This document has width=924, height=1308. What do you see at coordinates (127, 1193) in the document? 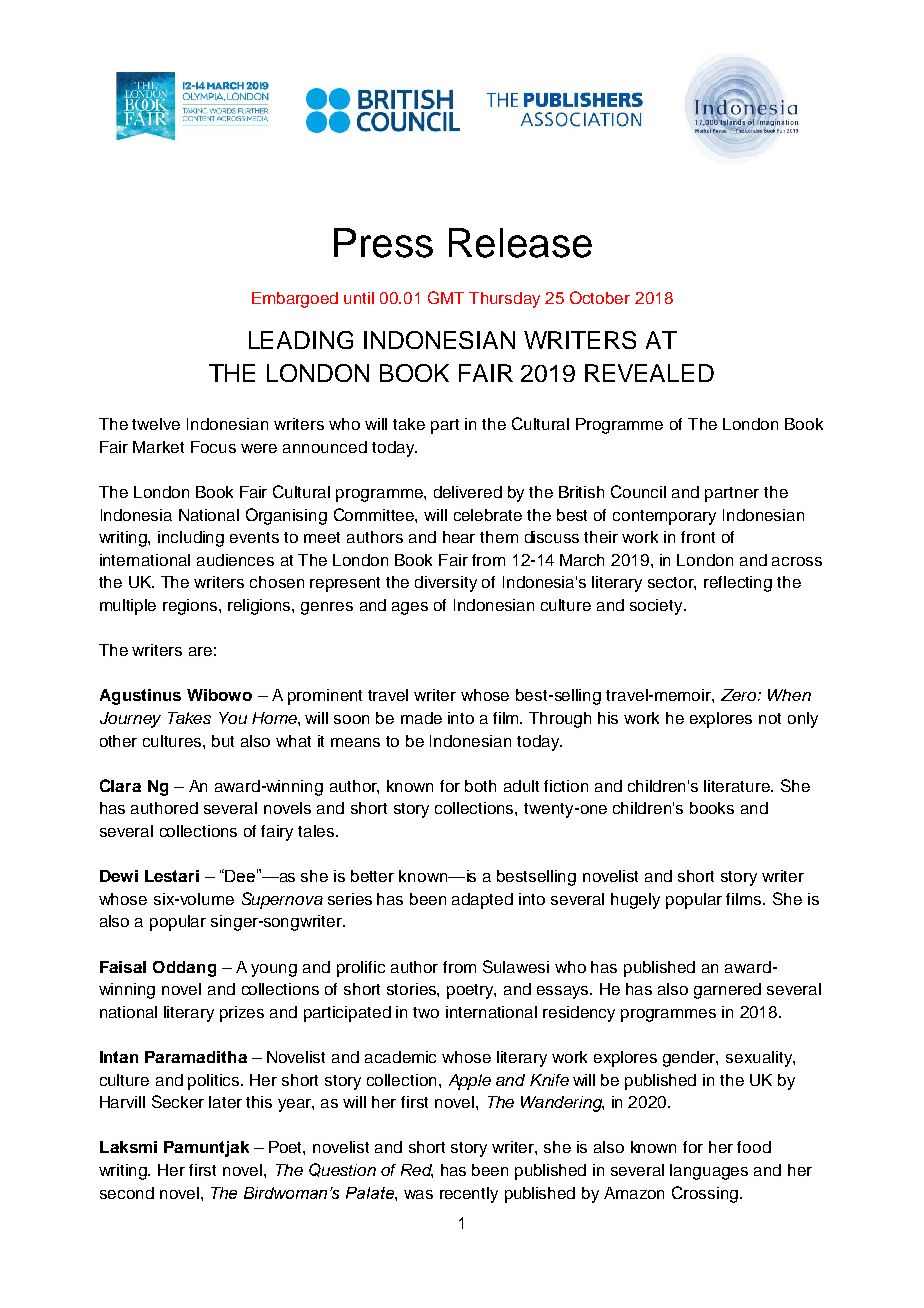
I see `second` at bounding box center [127, 1193].
